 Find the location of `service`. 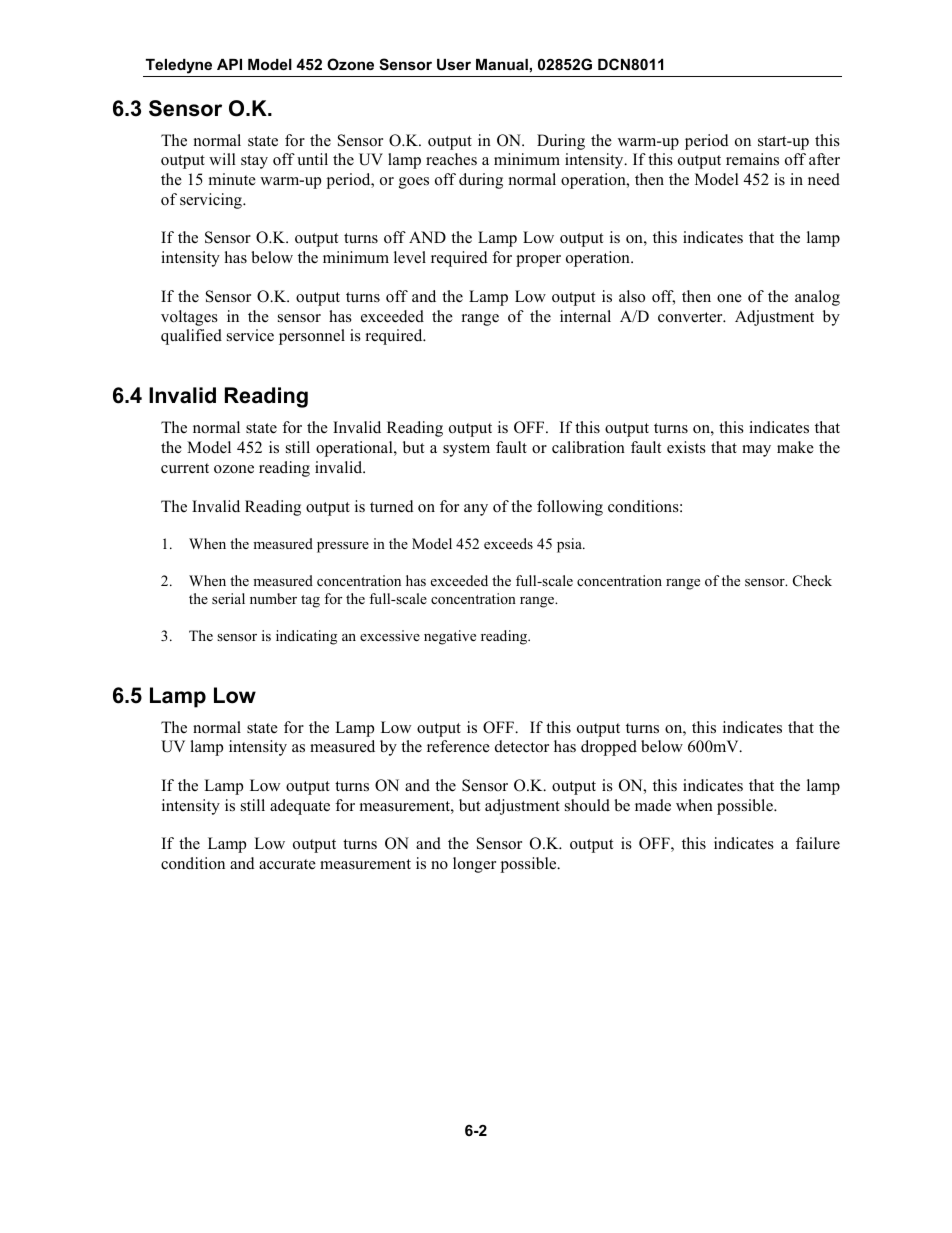

service is located at coordinates (250, 335).
